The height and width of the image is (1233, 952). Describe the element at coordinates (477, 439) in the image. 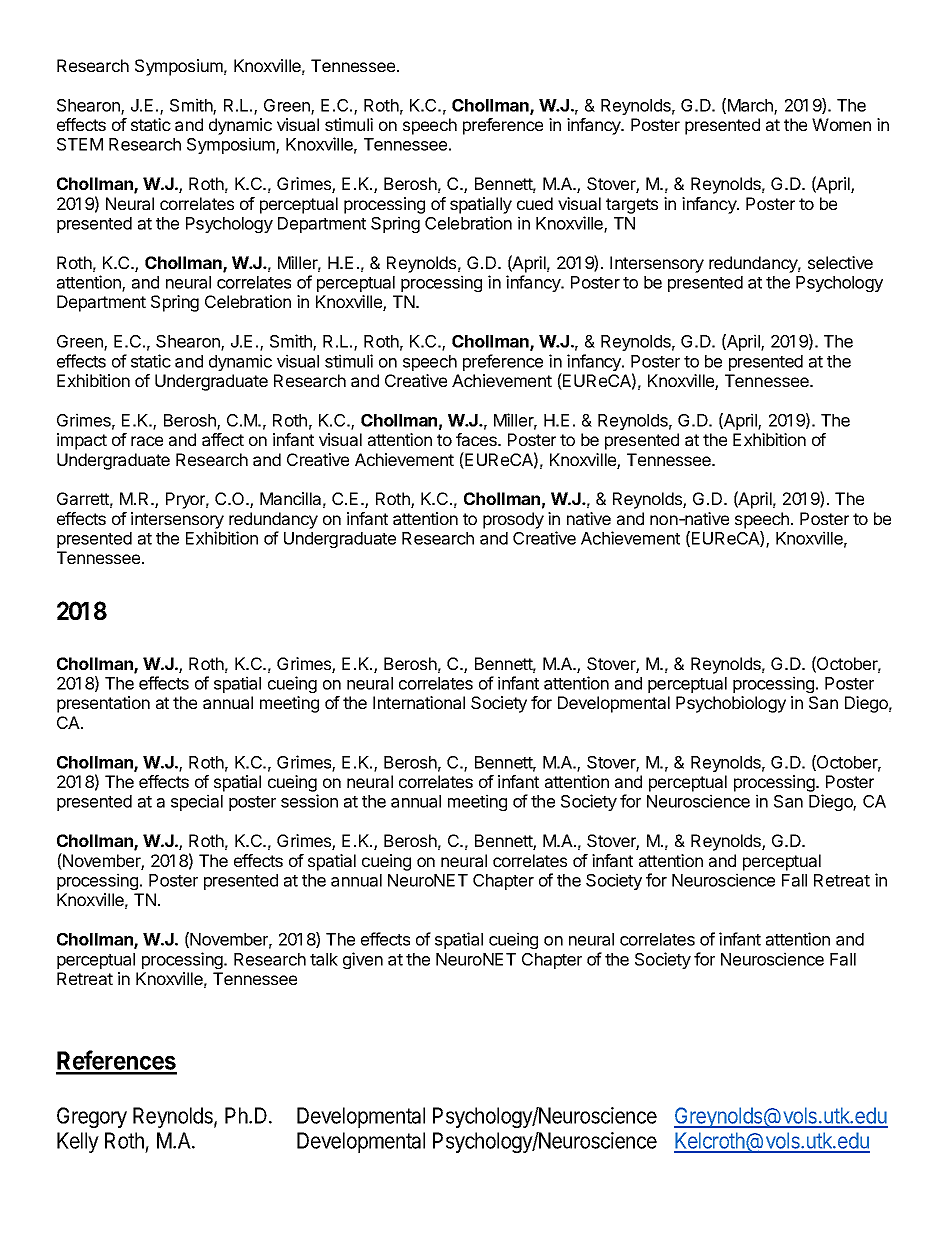

I see `faces` at that location.
